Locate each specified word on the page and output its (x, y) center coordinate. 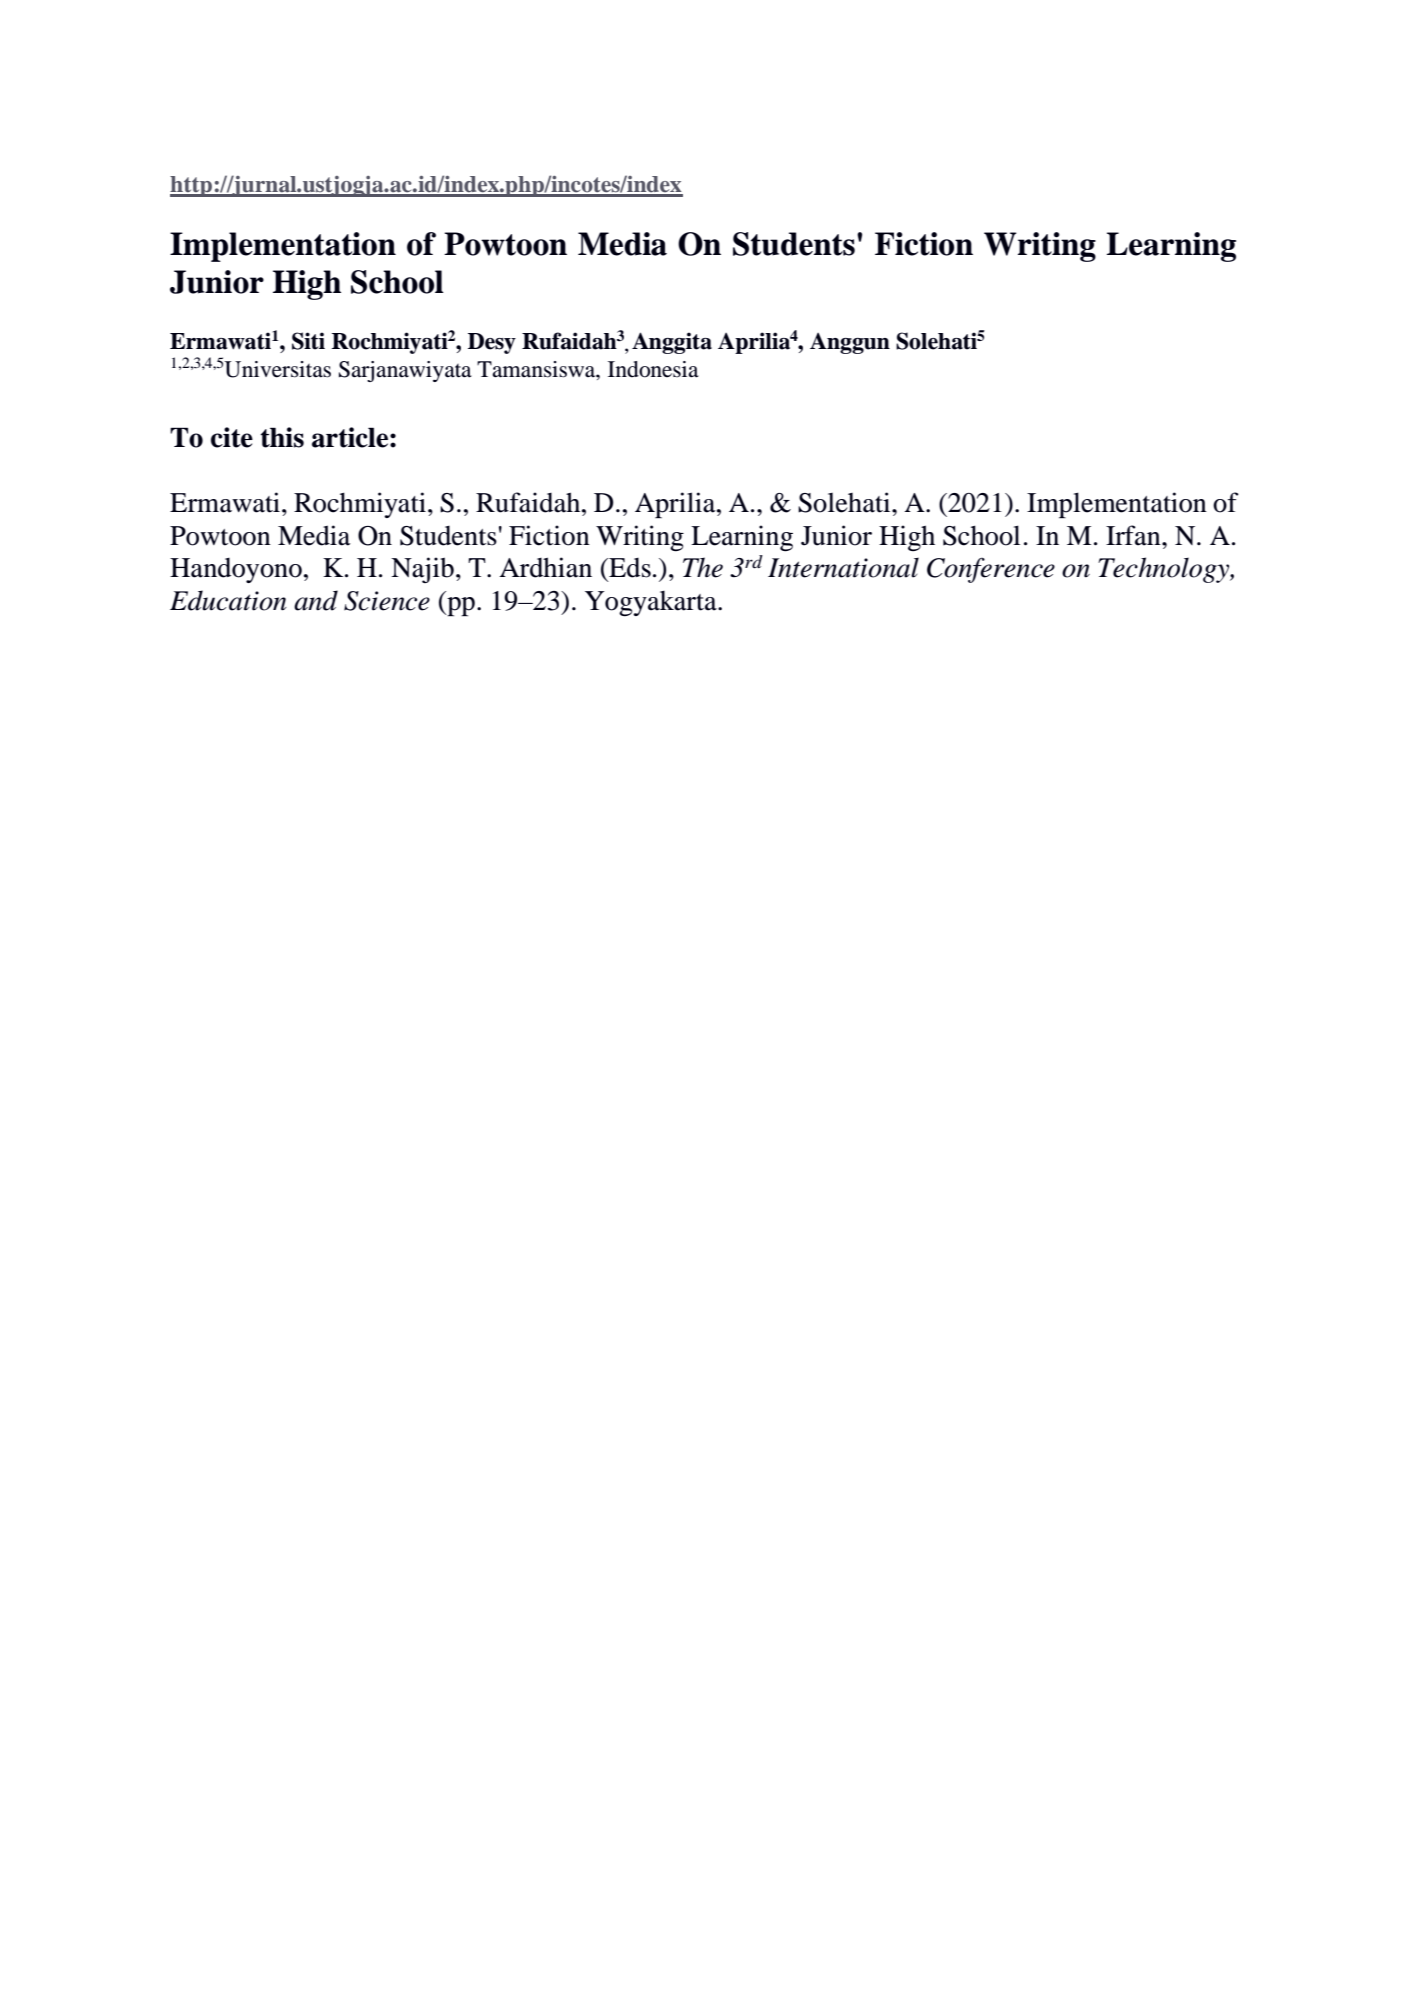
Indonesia (653, 369)
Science (387, 601)
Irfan (1134, 535)
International (843, 567)
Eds (629, 568)
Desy (492, 343)
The (703, 567)
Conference (991, 570)
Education (228, 600)
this (282, 437)
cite (232, 437)
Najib (422, 570)
